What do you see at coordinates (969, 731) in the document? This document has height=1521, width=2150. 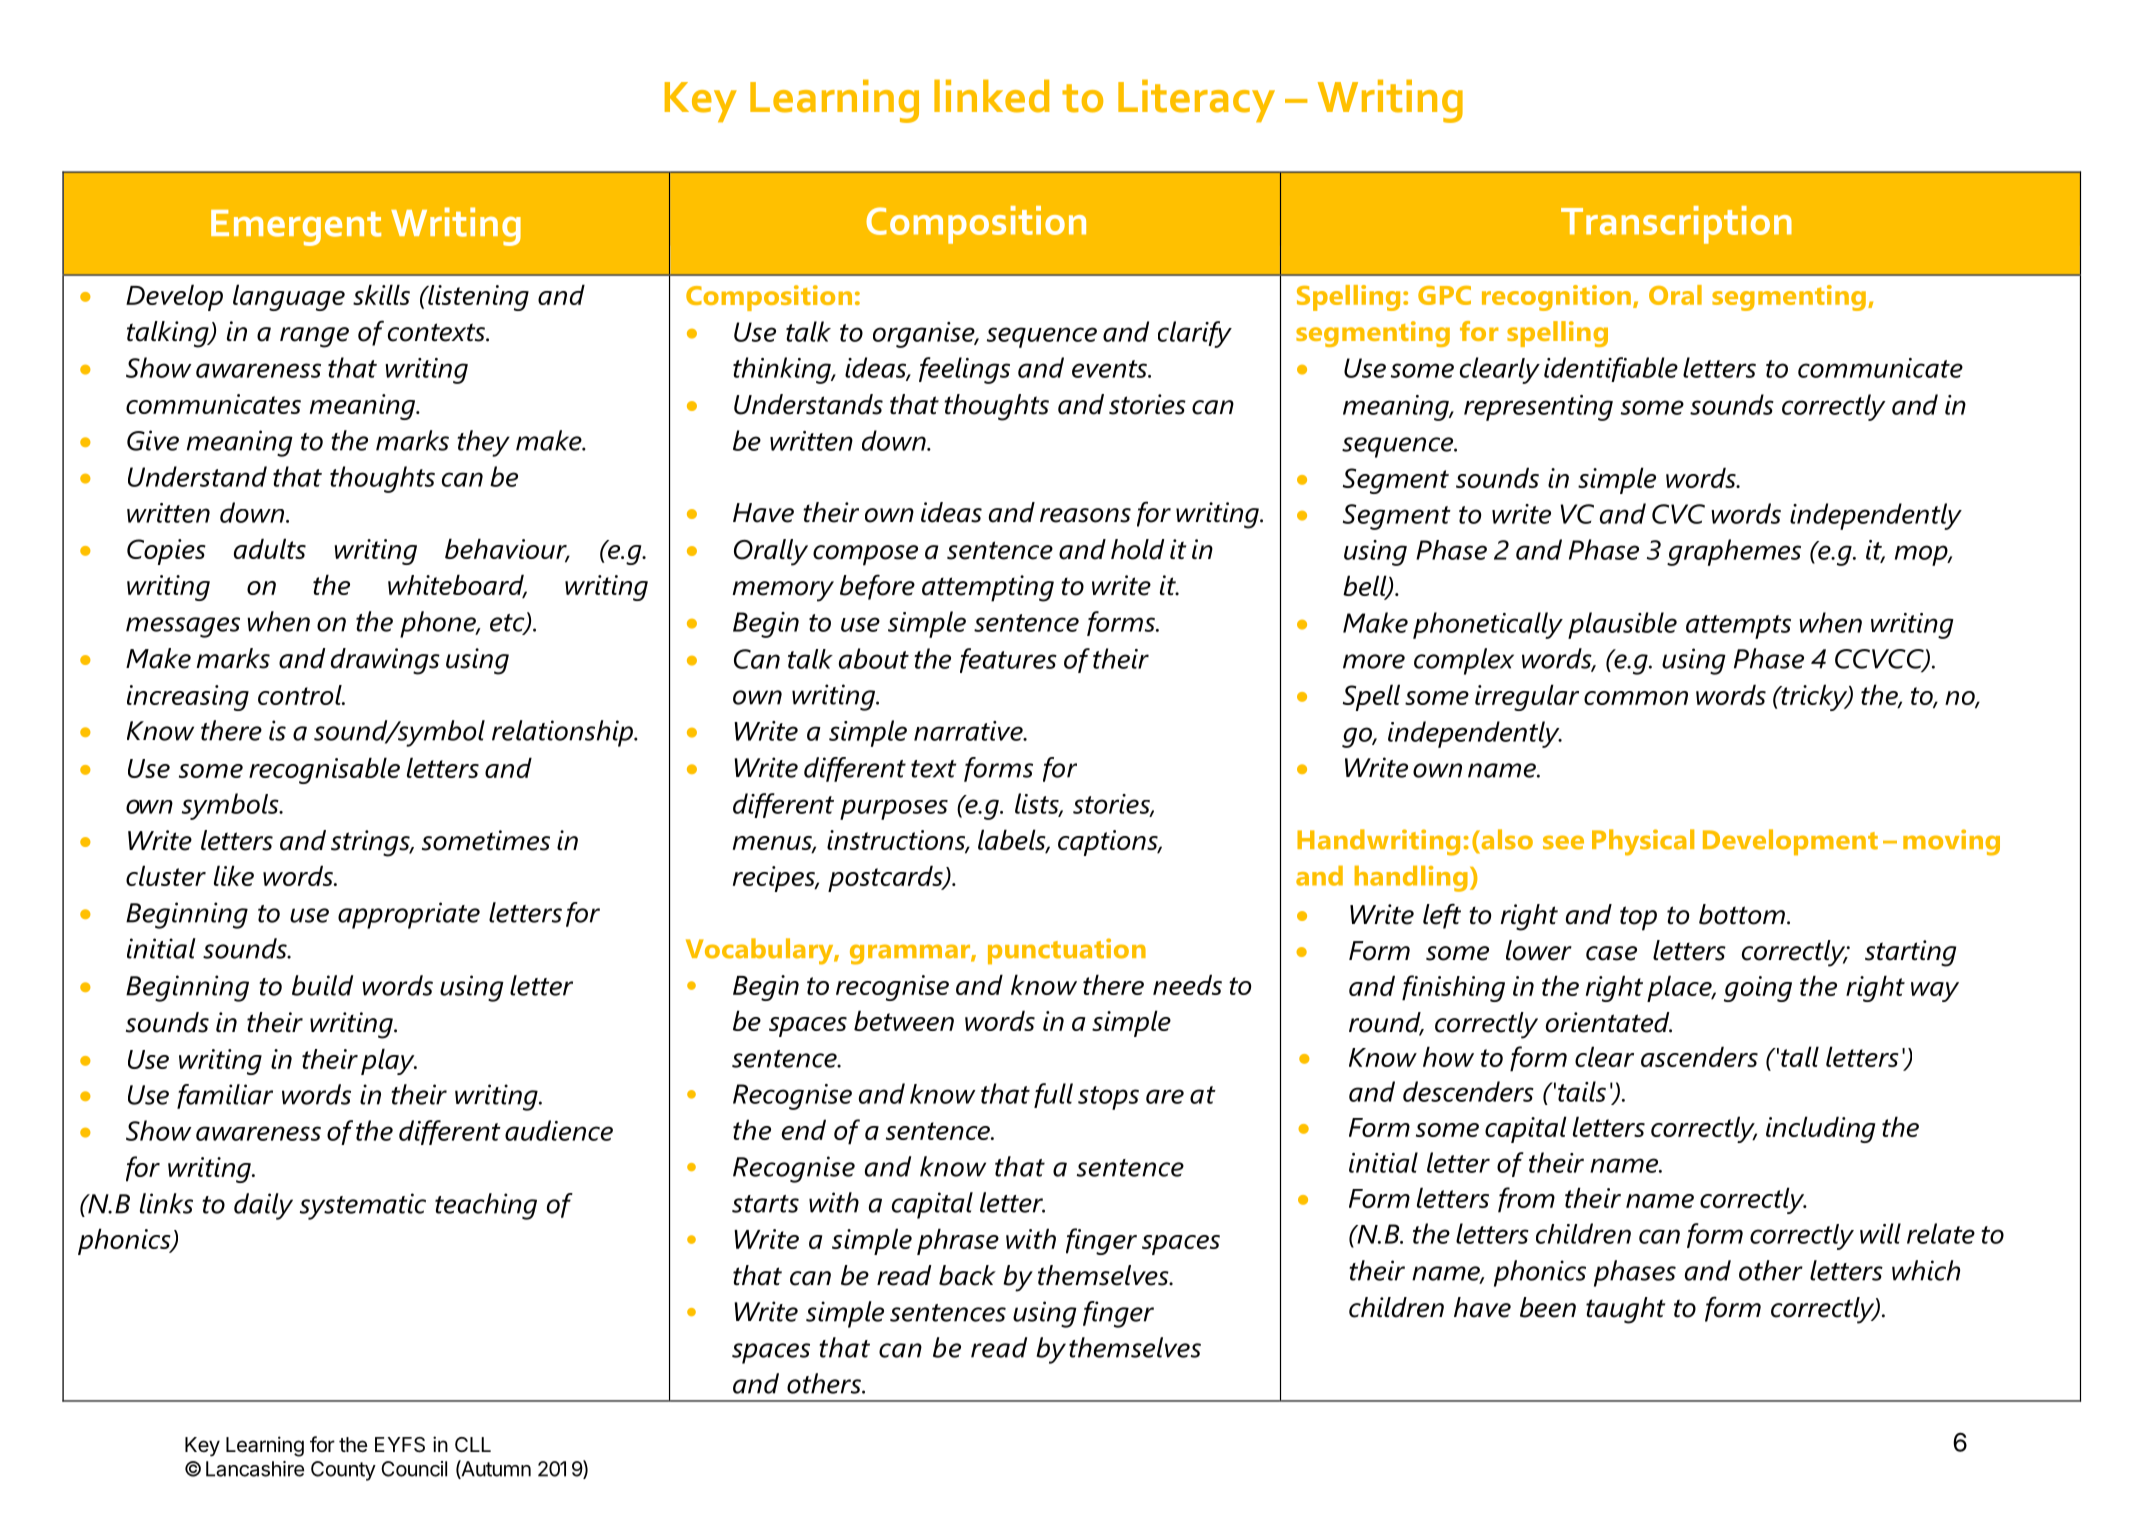 I see `narrative` at bounding box center [969, 731].
